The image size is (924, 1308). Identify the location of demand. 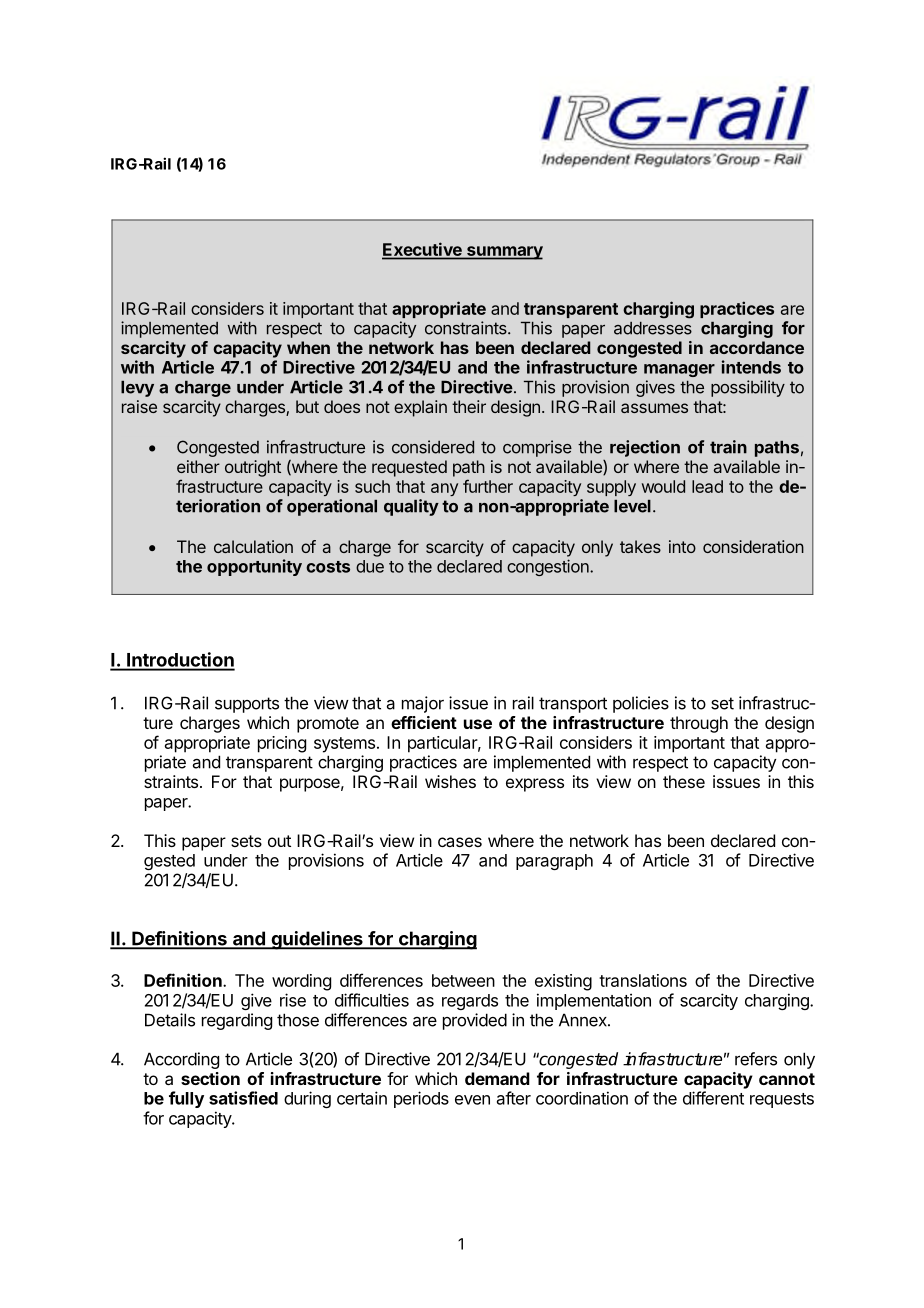
(497, 1078).
